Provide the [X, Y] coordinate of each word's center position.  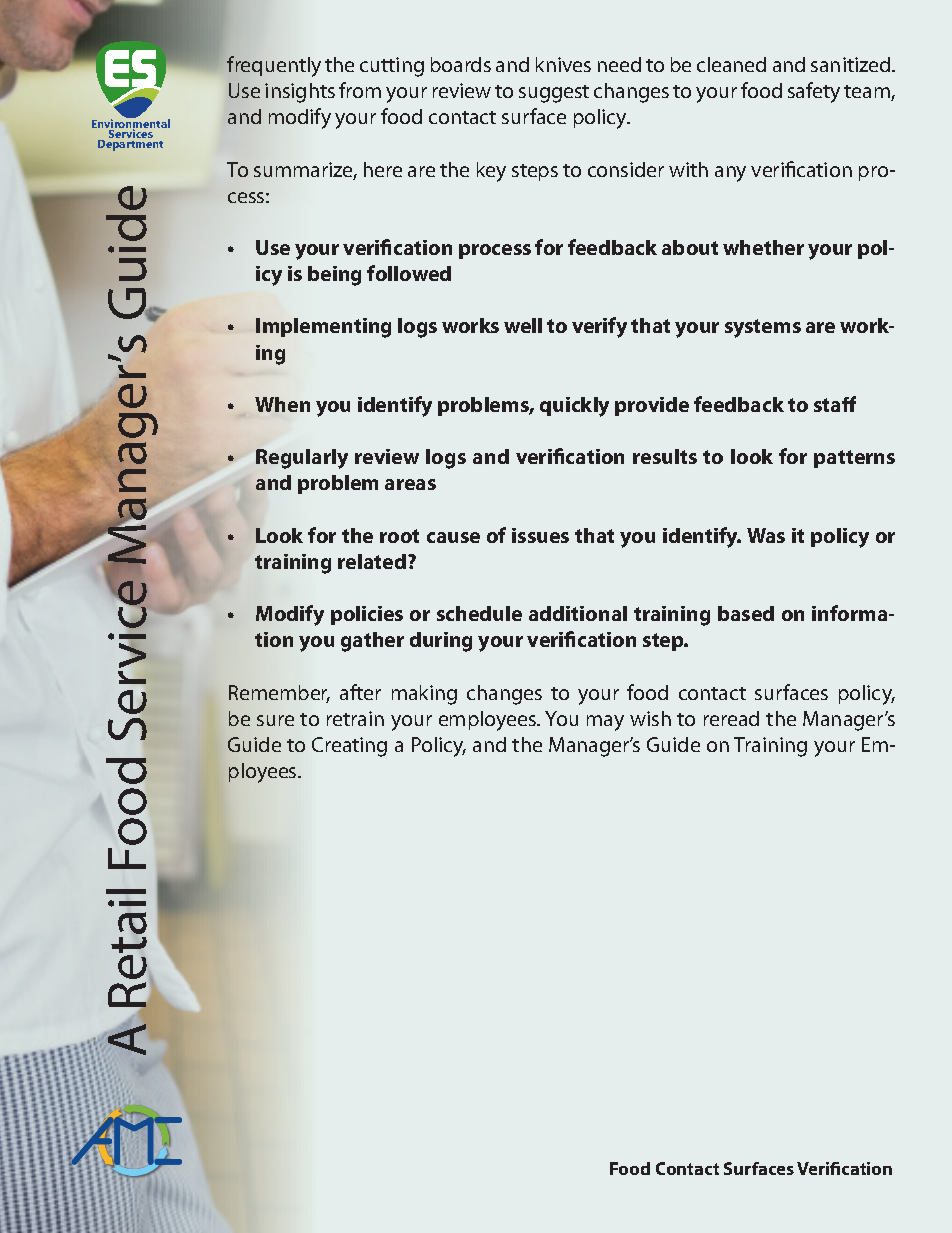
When [282, 404]
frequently [274, 66]
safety [814, 92]
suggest [554, 94]
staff [835, 404]
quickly [574, 407]
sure [275, 720]
